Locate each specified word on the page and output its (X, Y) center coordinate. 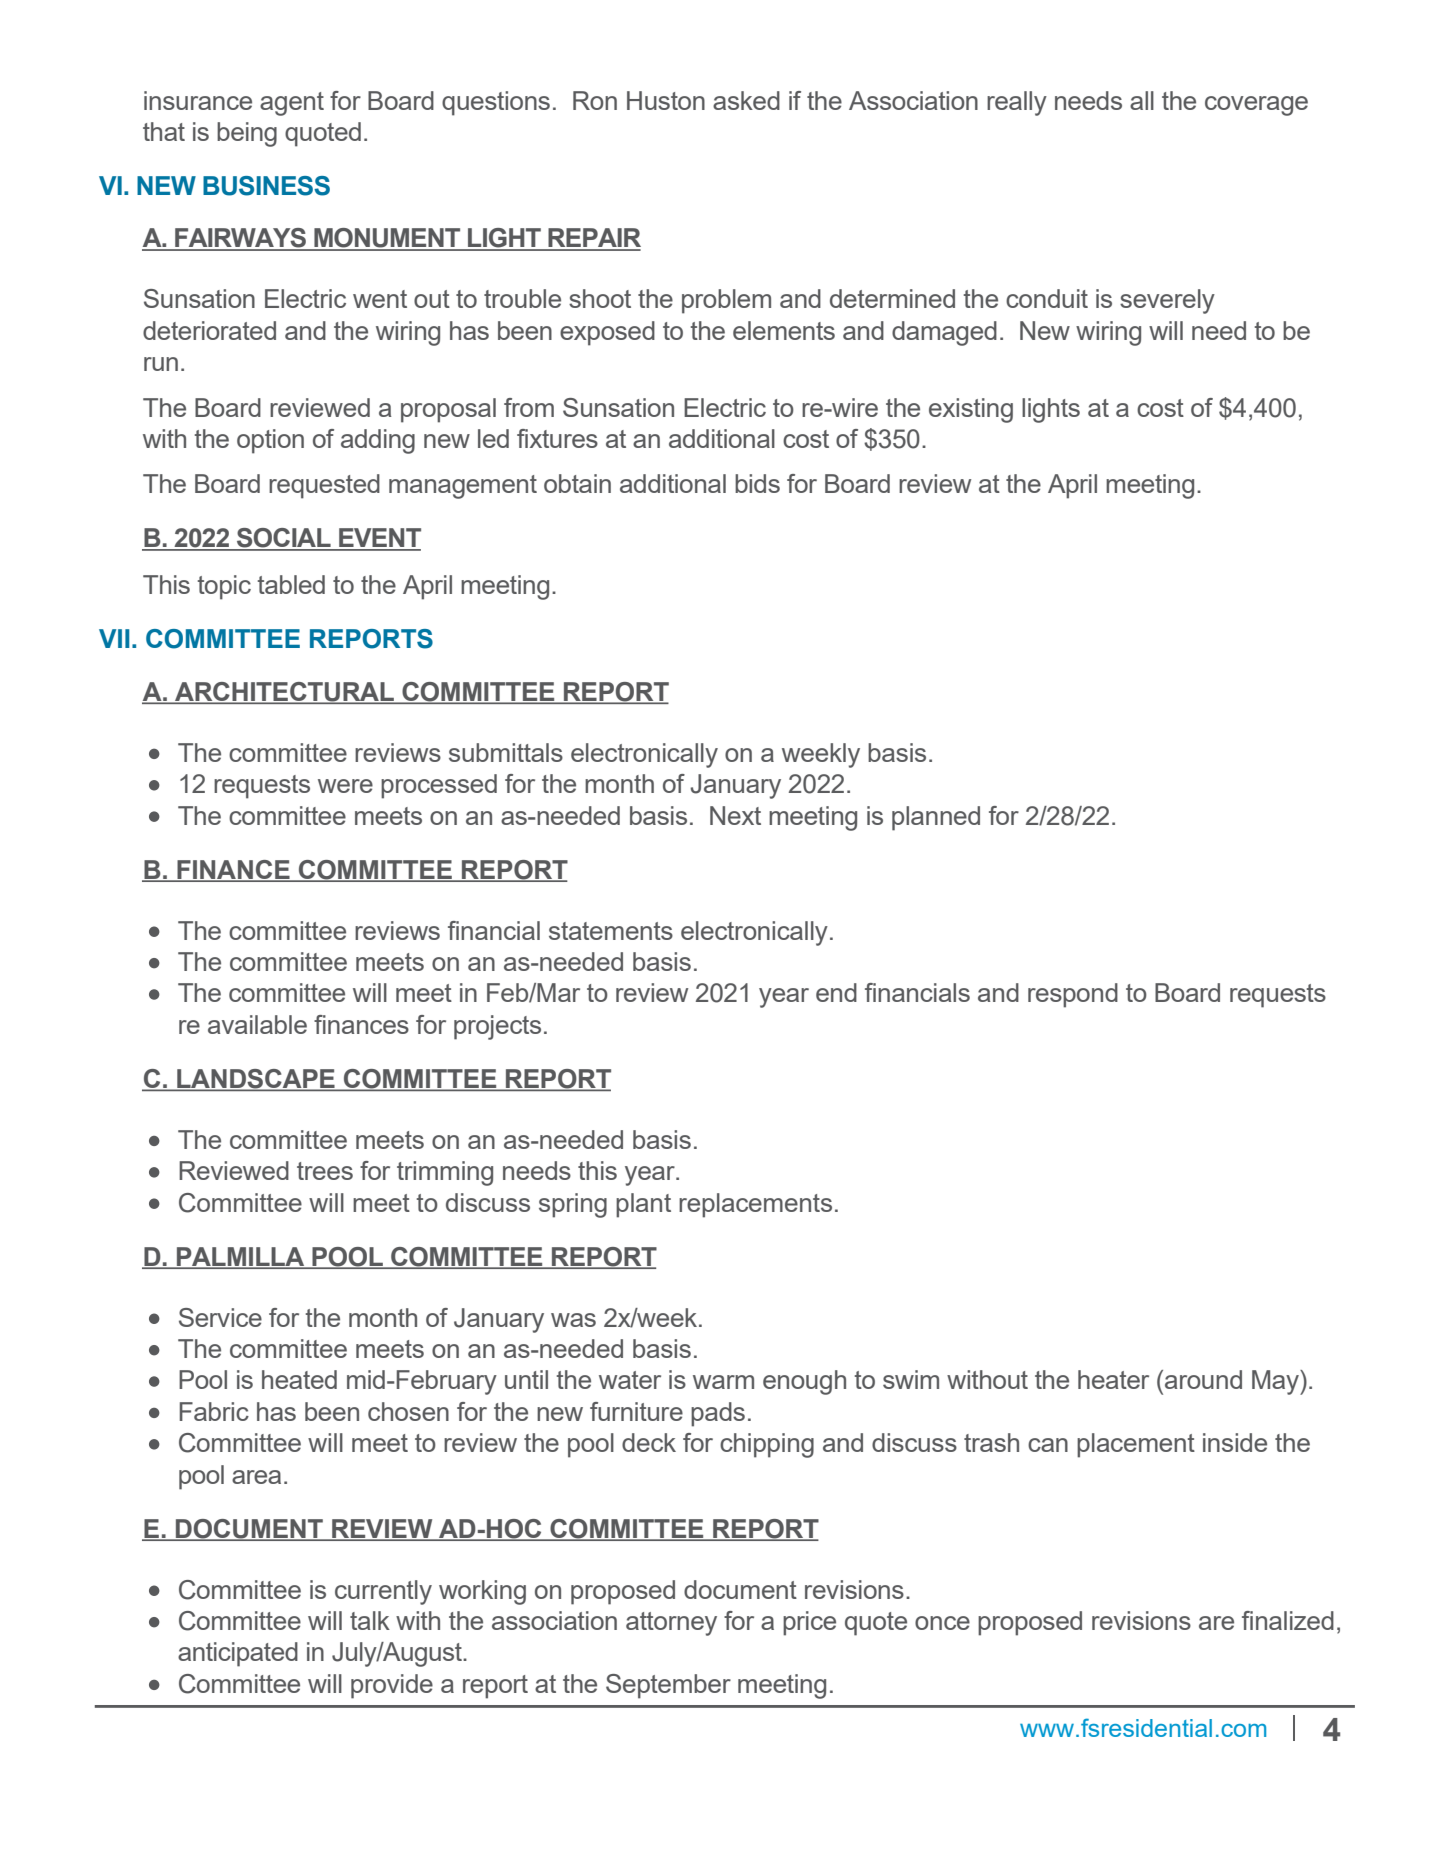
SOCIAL (284, 539)
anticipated (238, 1654)
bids (757, 483)
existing (971, 410)
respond (1073, 995)
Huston (666, 100)
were (345, 786)
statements (611, 931)
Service (220, 1317)
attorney (671, 1624)
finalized (1288, 1620)
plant (643, 1205)
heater (1113, 1379)
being (247, 134)
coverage (1256, 106)
